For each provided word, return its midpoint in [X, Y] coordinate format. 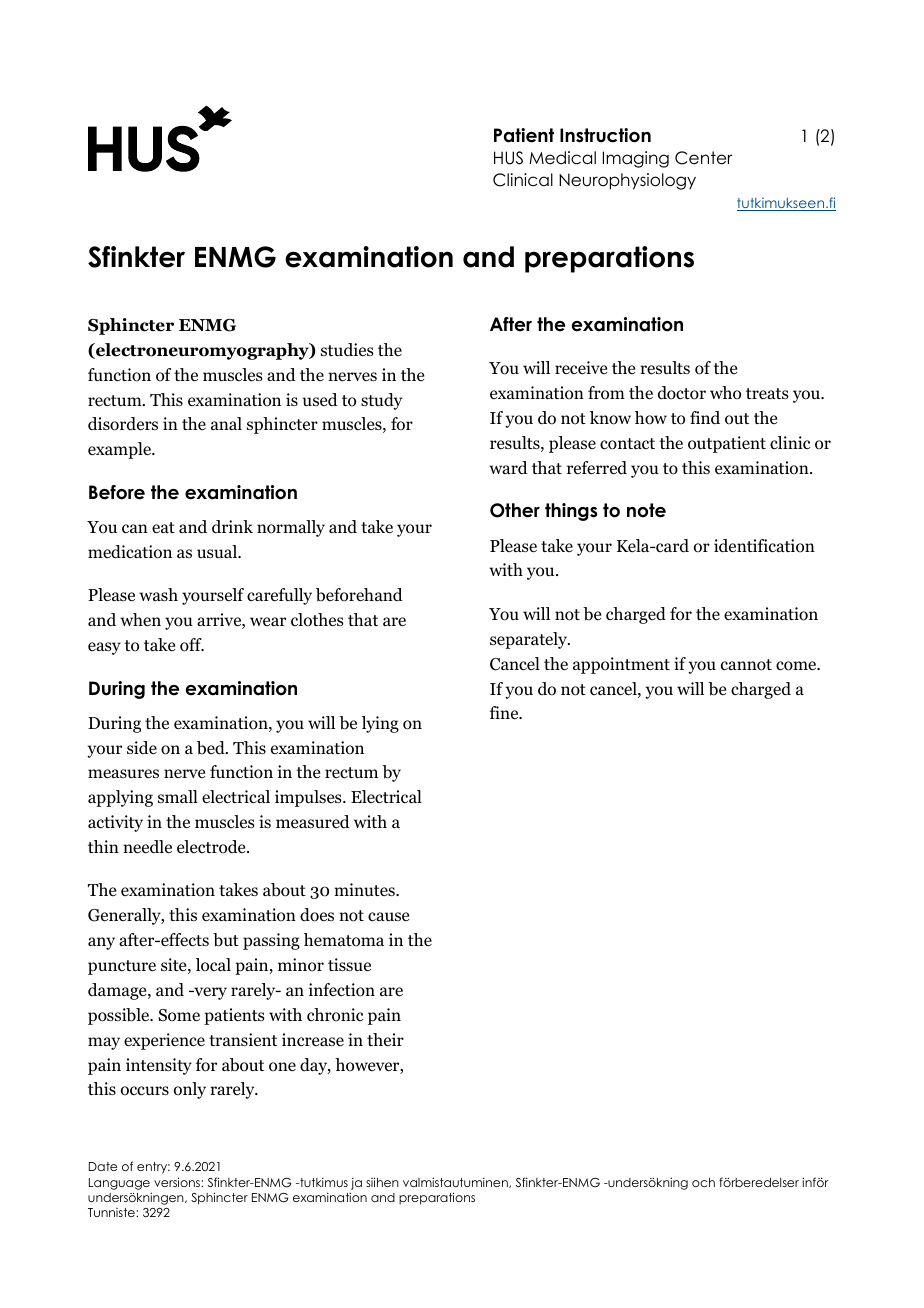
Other [515, 510]
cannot [746, 665]
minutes [365, 889]
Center [703, 158]
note [646, 510]
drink [232, 527]
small [178, 796]
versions [178, 1182]
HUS [508, 158]
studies [347, 350]
